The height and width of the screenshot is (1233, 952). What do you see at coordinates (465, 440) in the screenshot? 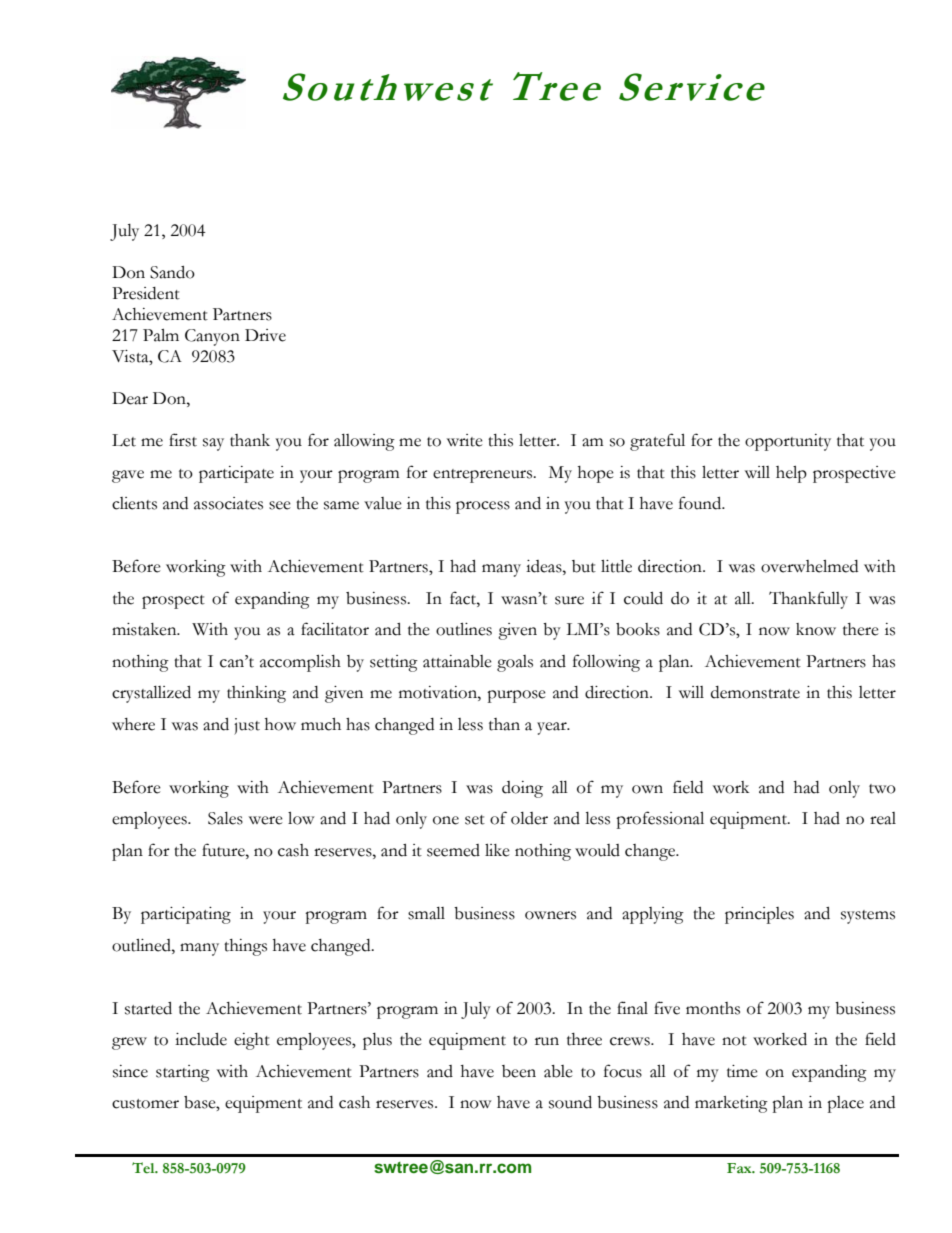
I see `write` at bounding box center [465, 440].
